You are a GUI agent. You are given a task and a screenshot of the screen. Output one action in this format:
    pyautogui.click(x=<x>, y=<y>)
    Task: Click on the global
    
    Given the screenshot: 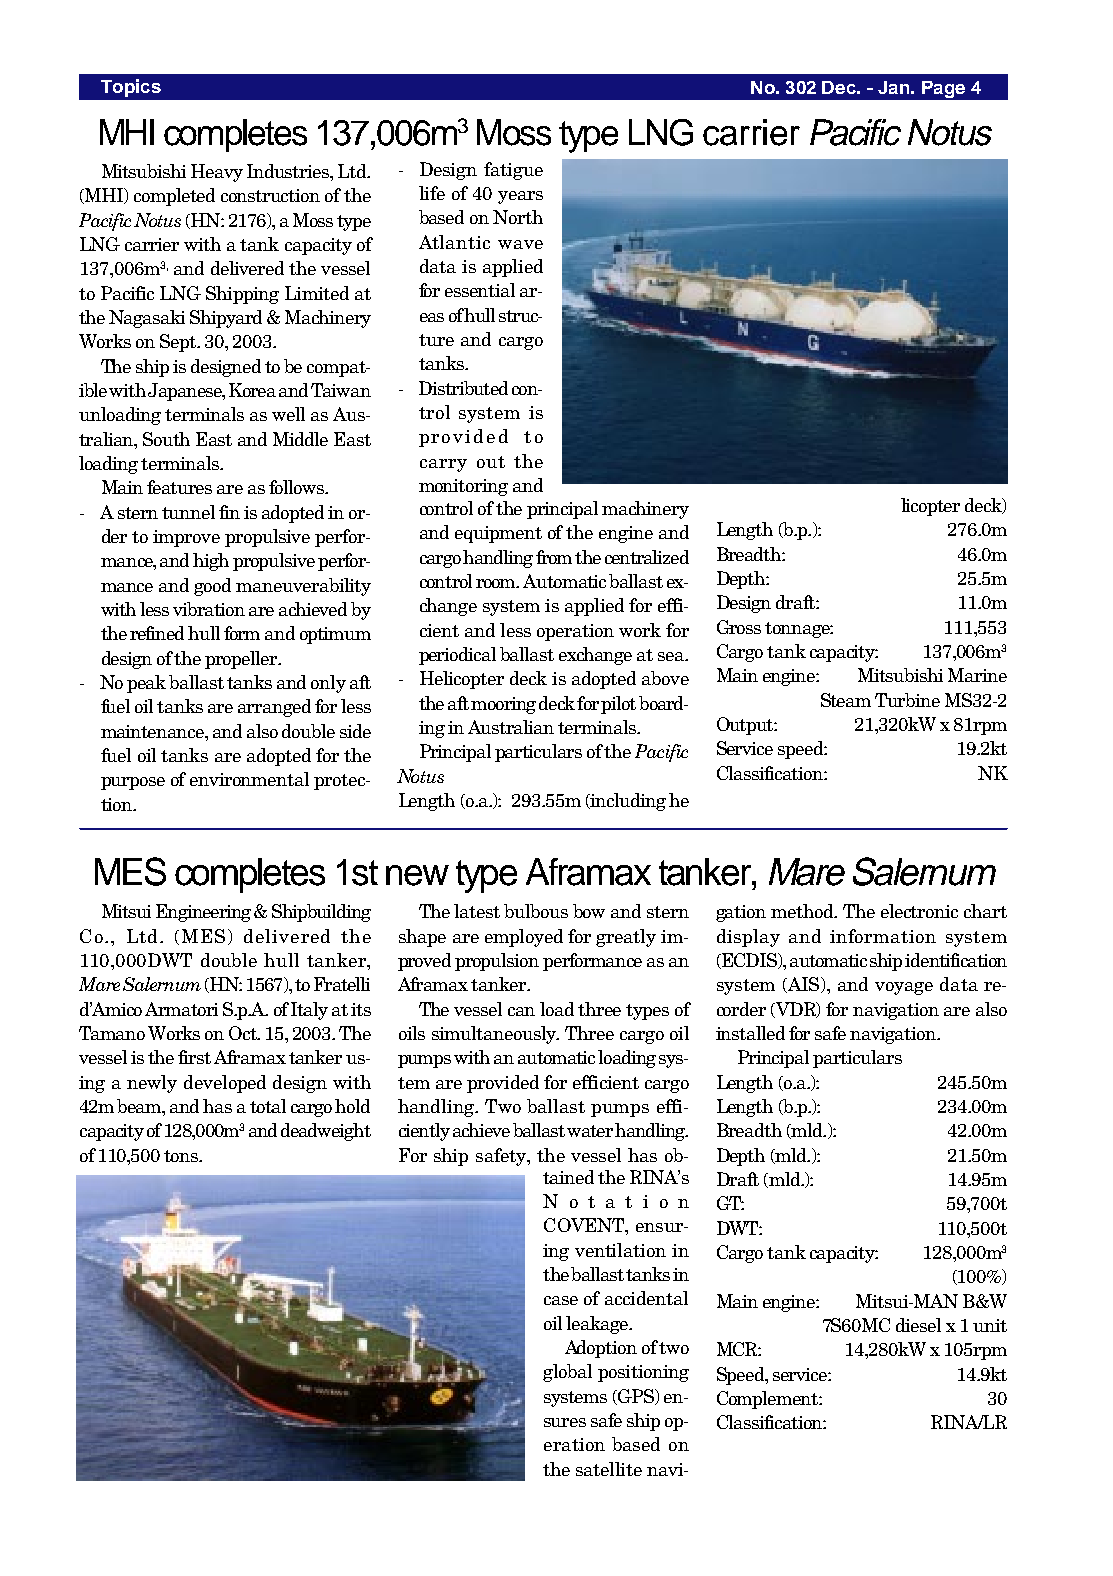 What is the action you would take?
    pyautogui.click(x=567, y=1373)
